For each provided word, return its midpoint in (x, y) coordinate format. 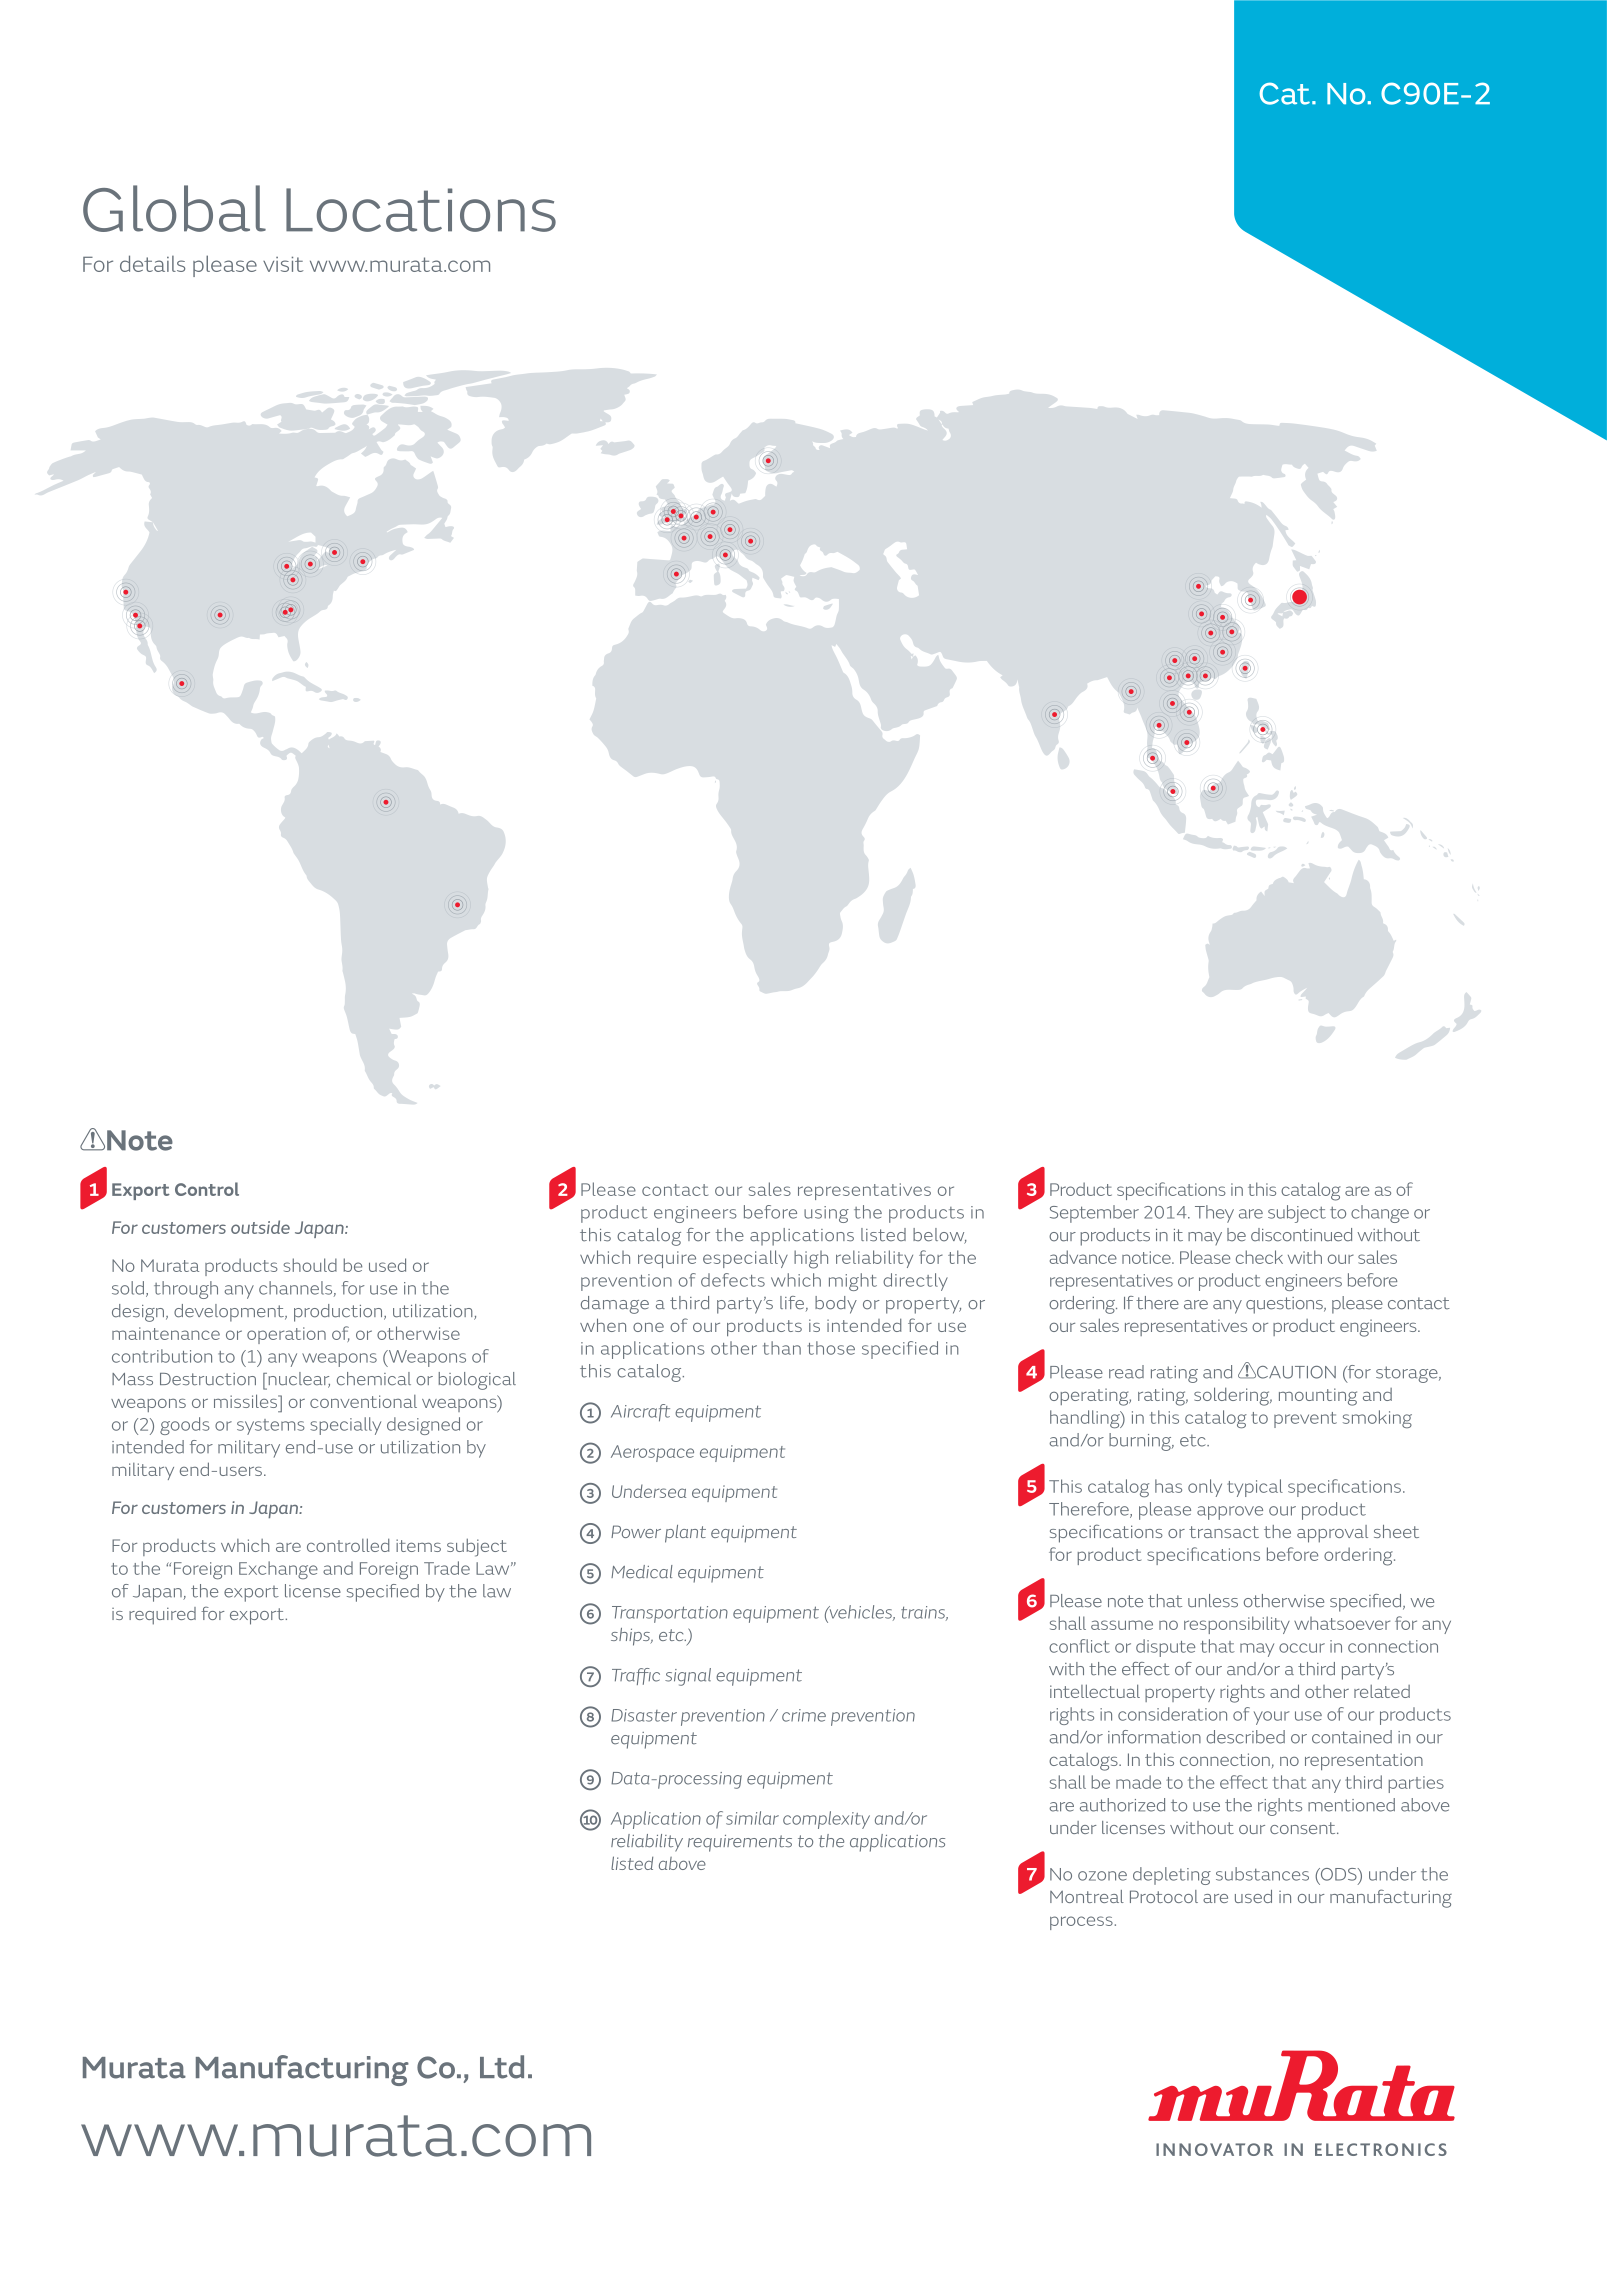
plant (685, 1534)
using (826, 1214)
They (1214, 1214)
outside (260, 1227)
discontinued (1301, 1235)
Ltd (502, 2067)
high (811, 1259)
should (310, 1265)
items (418, 1545)
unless (1213, 1601)
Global (174, 208)
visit (283, 264)
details (152, 263)
